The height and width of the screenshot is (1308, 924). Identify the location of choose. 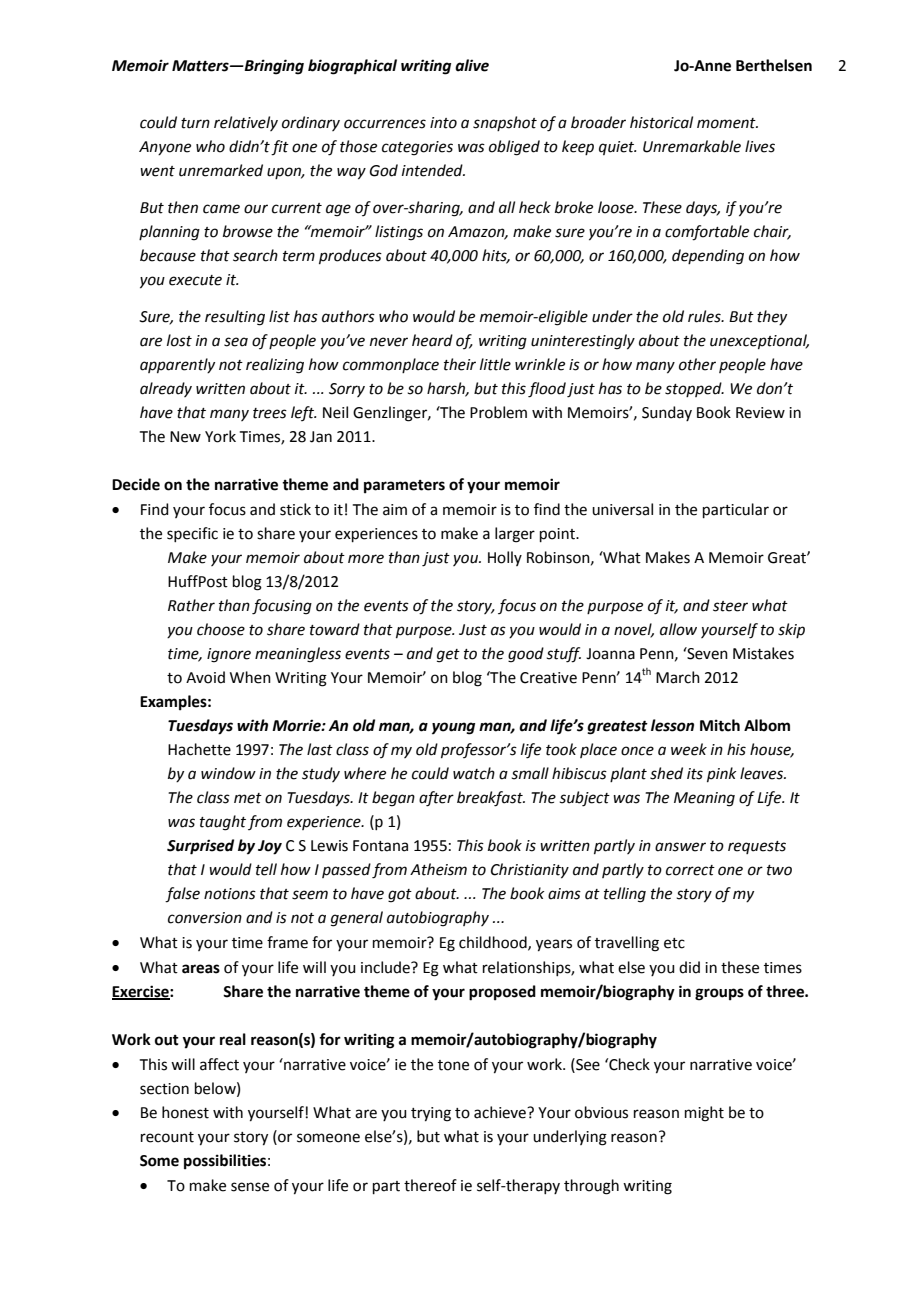
(221, 629).
